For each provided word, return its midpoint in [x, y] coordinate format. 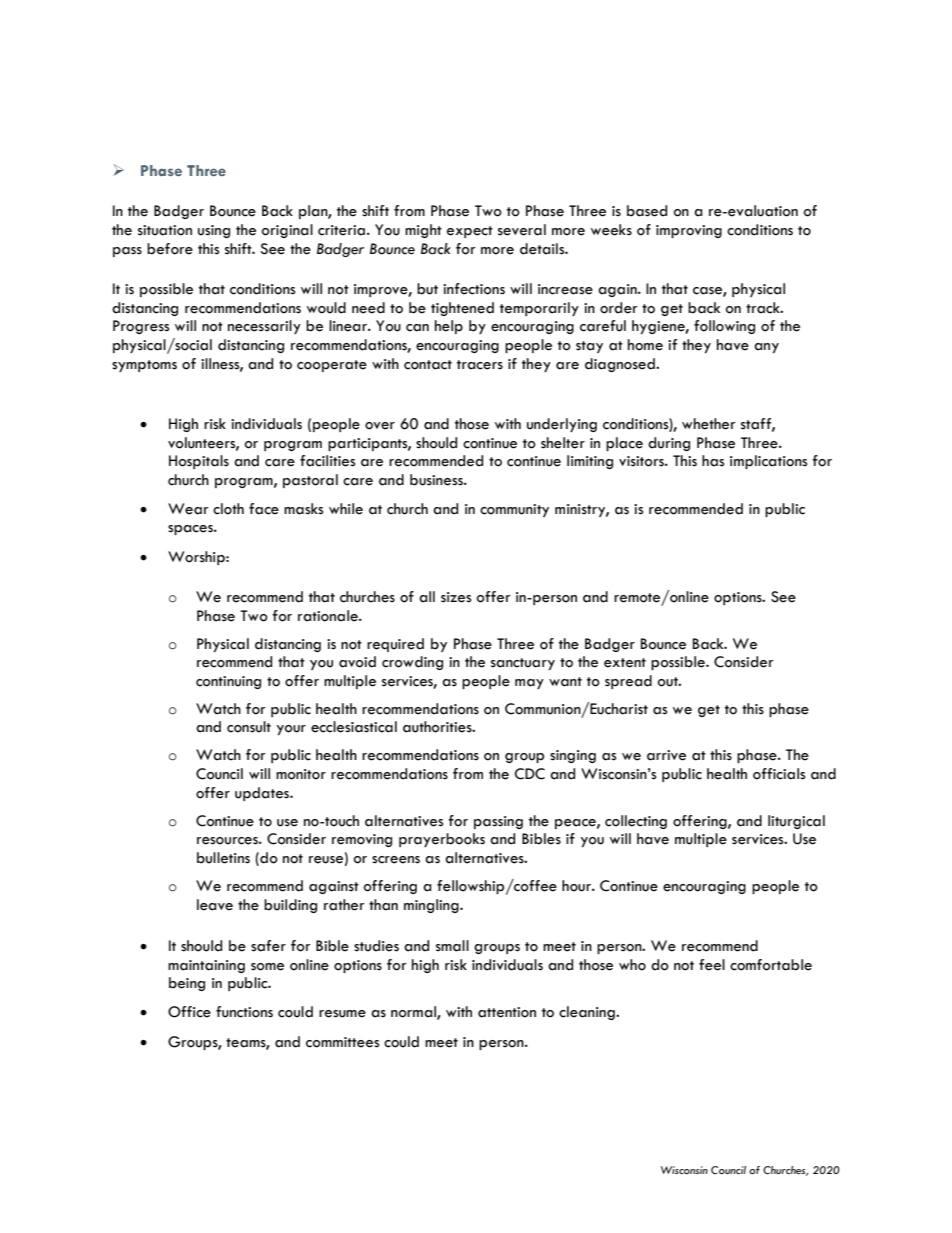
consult [249, 727]
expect [470, 232]
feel [712, 965]
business [437, 480]
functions [244, 1012]
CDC [530, 774]
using [214, 231]
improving [689, 231]
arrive [666, 755]
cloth [228, 509]
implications [768, 462]
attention [507, 1012]
